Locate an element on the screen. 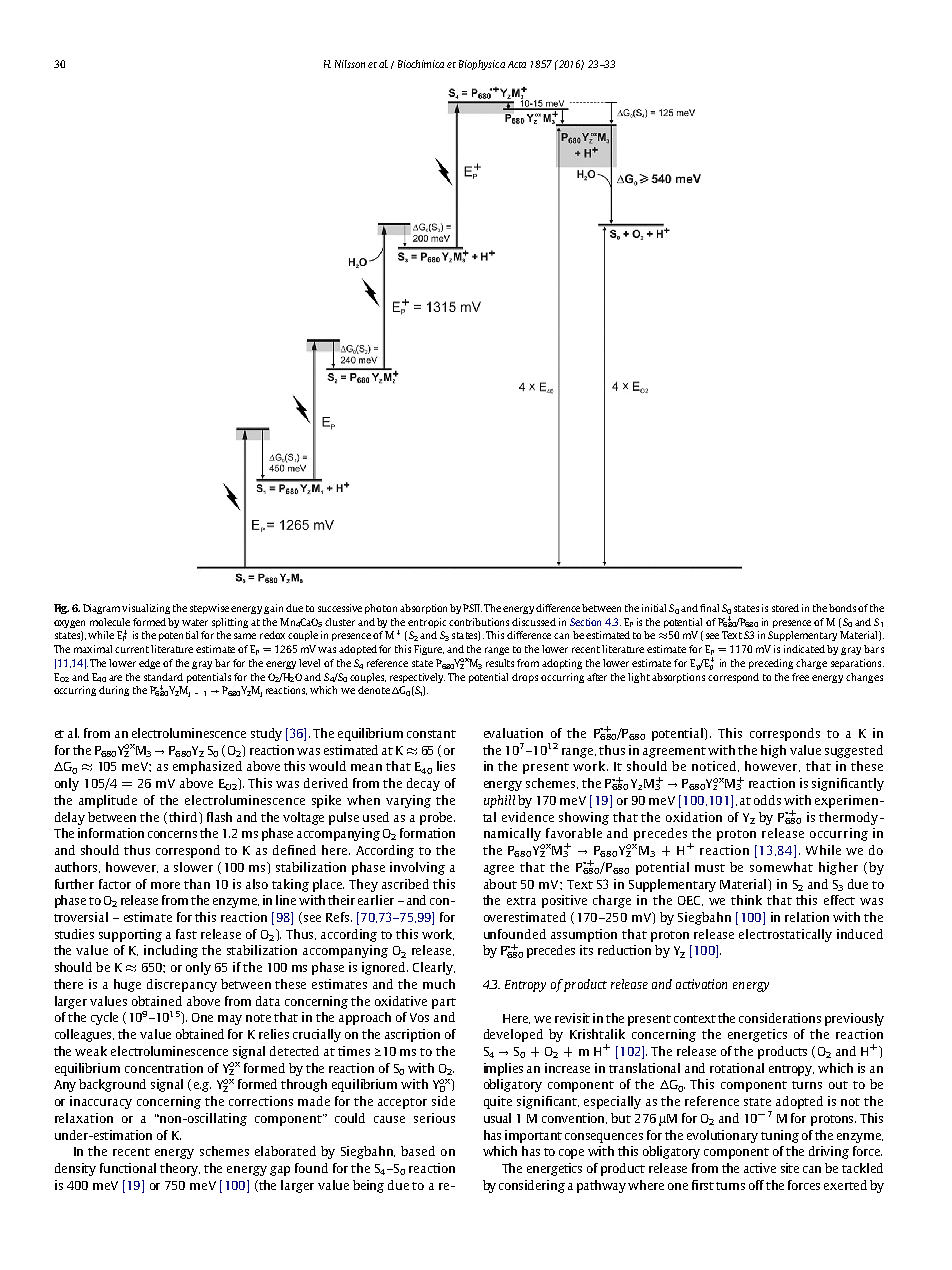 The image size is (952, 1270). theory is located at coordinates (180, 1169).
